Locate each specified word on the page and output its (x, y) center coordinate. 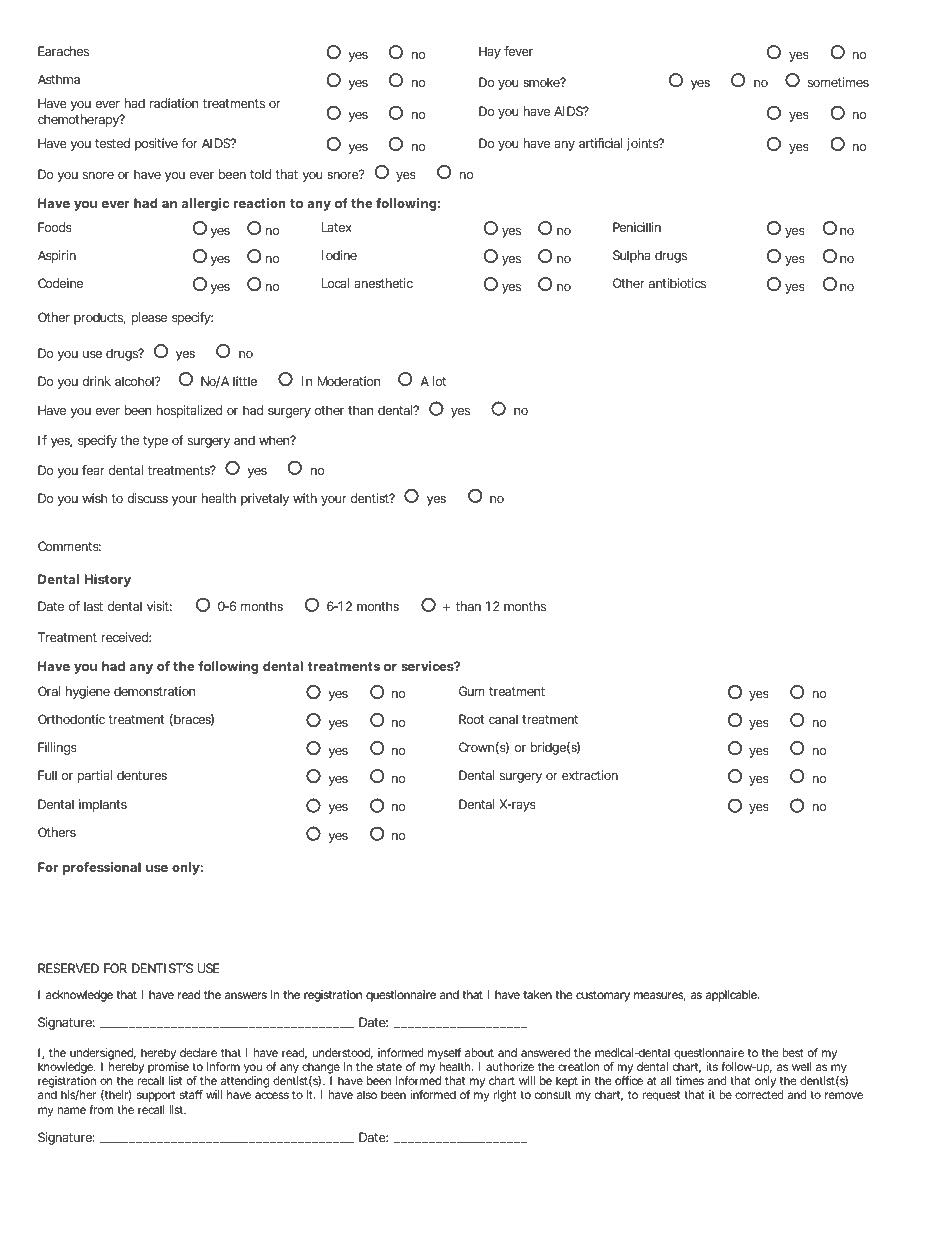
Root (471, 719)
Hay (490, 52)
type (155, 442)
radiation (174, 103)
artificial (600, 143)
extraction (590, 775)
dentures (142, 775)
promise (168, 1069)
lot (439, 381)
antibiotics (677, 283)
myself (444, 1055)
